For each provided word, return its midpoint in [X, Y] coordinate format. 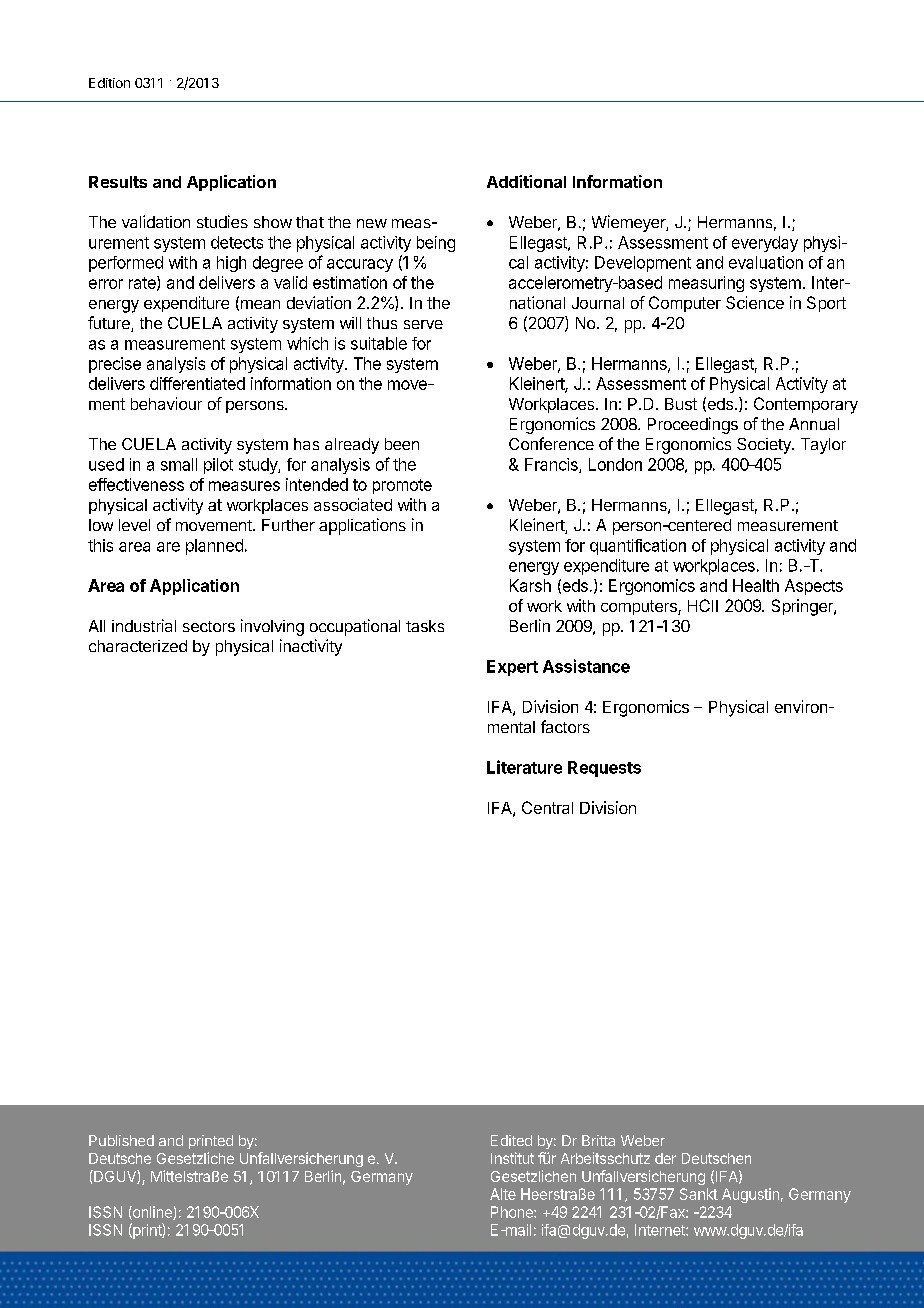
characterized [138, 646]
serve [423, 324]
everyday [765, 244]
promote [402, 486]
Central [547, 807]
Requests [604, 769]
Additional [526, 181]
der [665, 1158]
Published [121, 1140]
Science [755, 302]
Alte [503, 1194]
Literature [524, 767]
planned [214, 547]
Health [756, 585]
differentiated [197, 383]
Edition [109, 83]
